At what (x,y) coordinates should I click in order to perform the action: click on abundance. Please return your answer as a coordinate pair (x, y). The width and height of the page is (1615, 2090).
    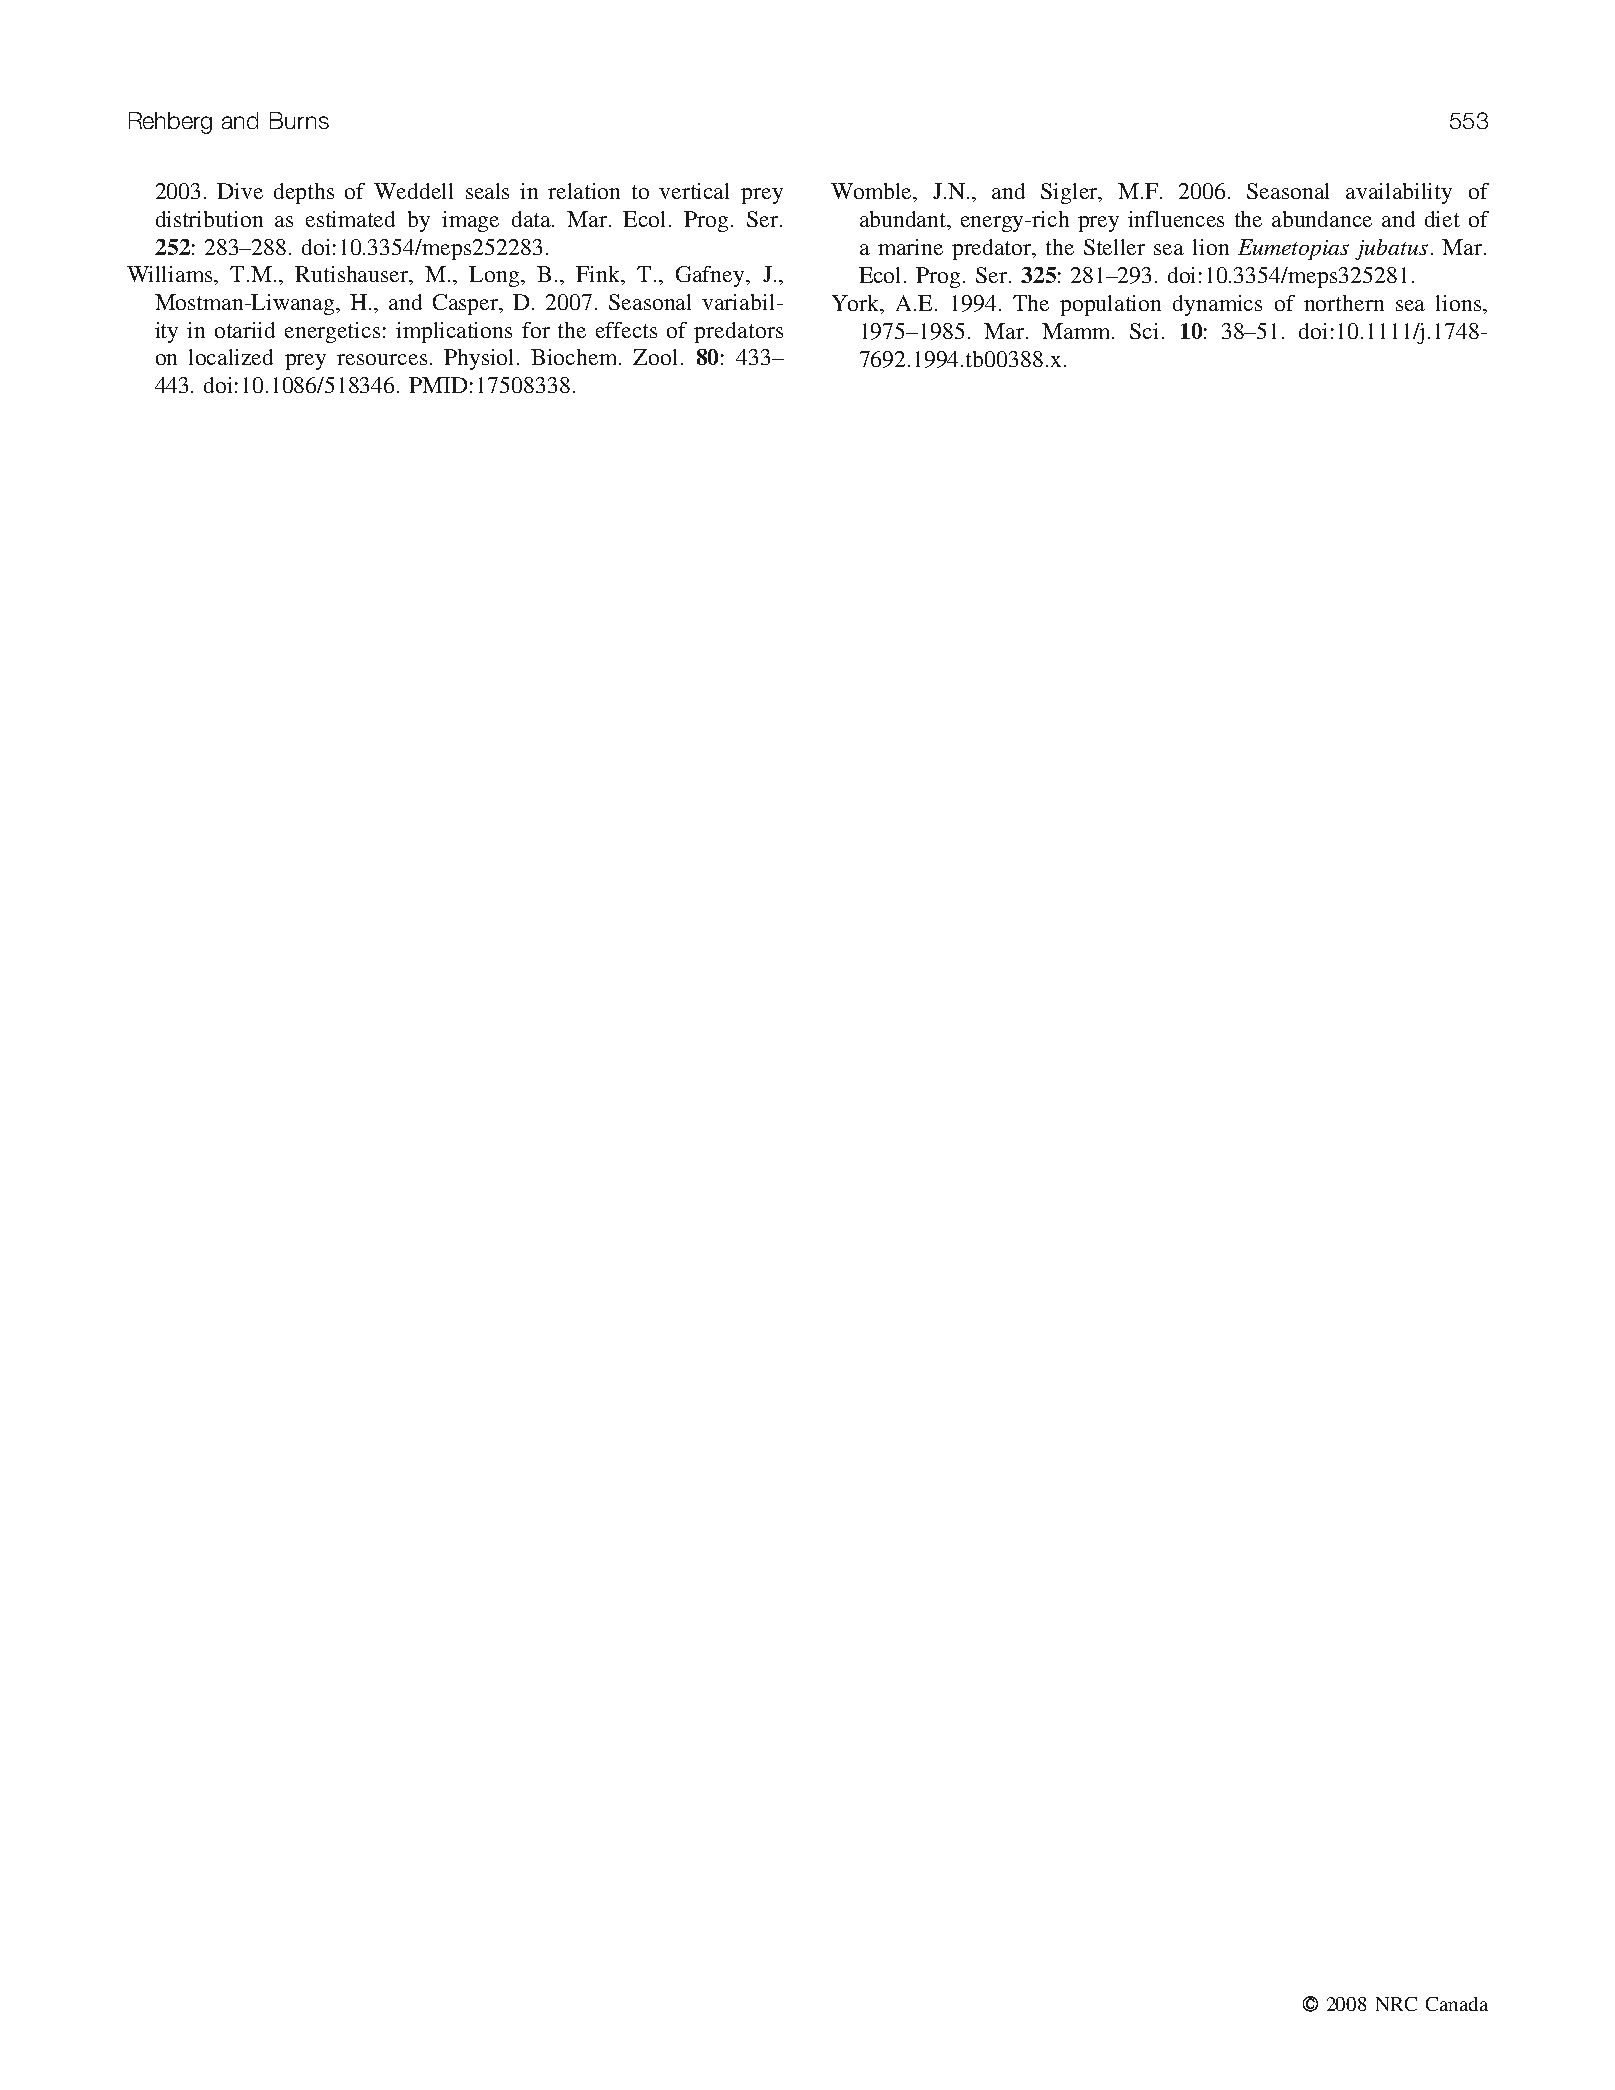
    Looking at the image, I should click on (1322, 219).
